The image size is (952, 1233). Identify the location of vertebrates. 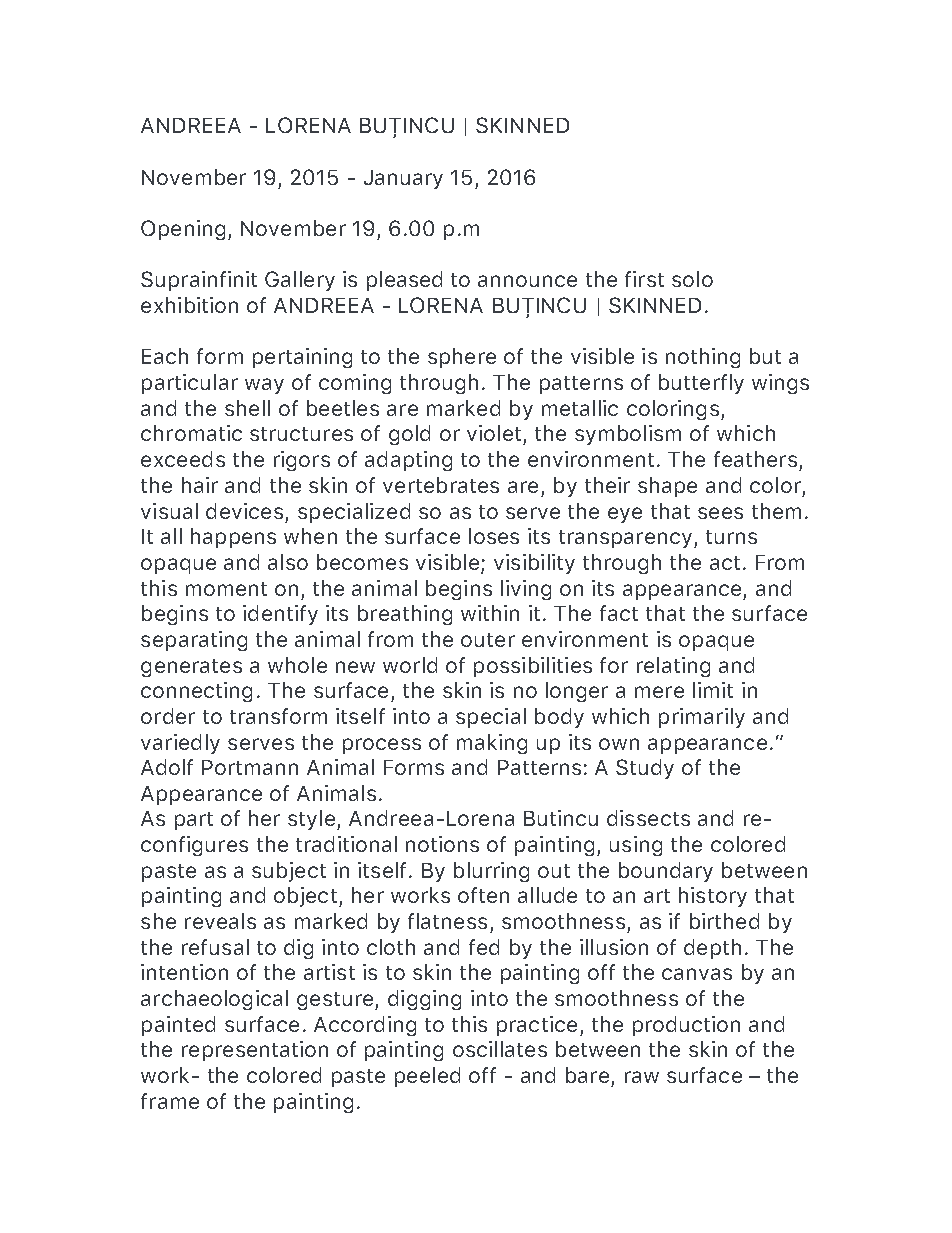
(441, 485).
